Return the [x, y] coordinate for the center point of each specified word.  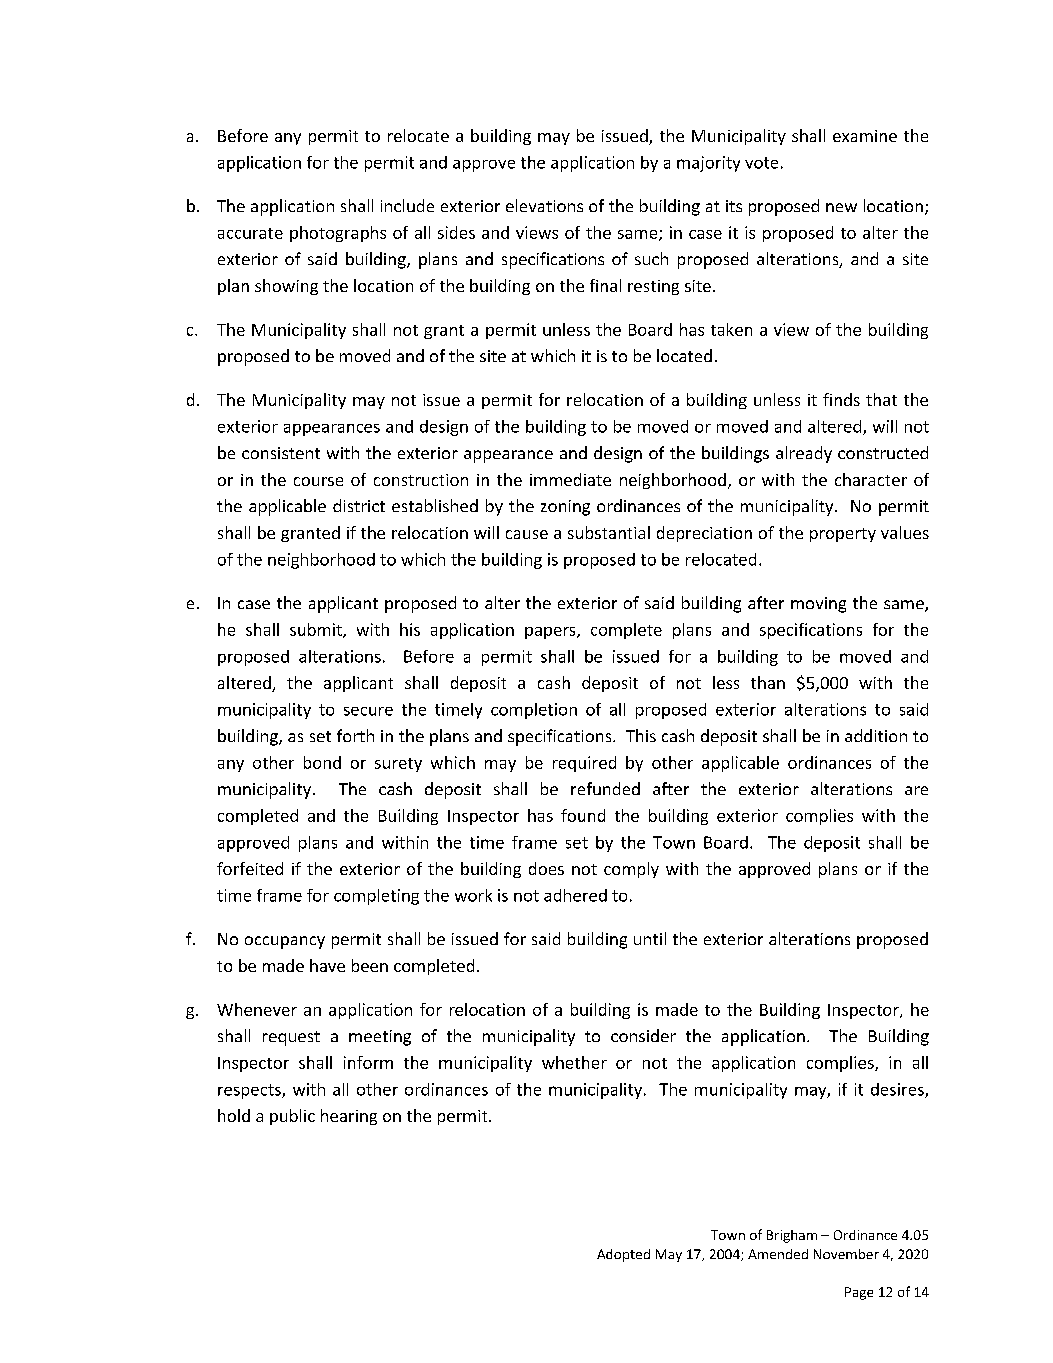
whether [574, 1062]
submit [317, 630]
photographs [338, 234]
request [291, 1038]
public [292, 1117]
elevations [544, 205]
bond [322, 762]
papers [551, 633]
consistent [281, 453]
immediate [570, 479]
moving [818, 605]
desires [898, 1090]
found [583, 815]
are [916, 790]
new [841, 207]
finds [841, 399]
